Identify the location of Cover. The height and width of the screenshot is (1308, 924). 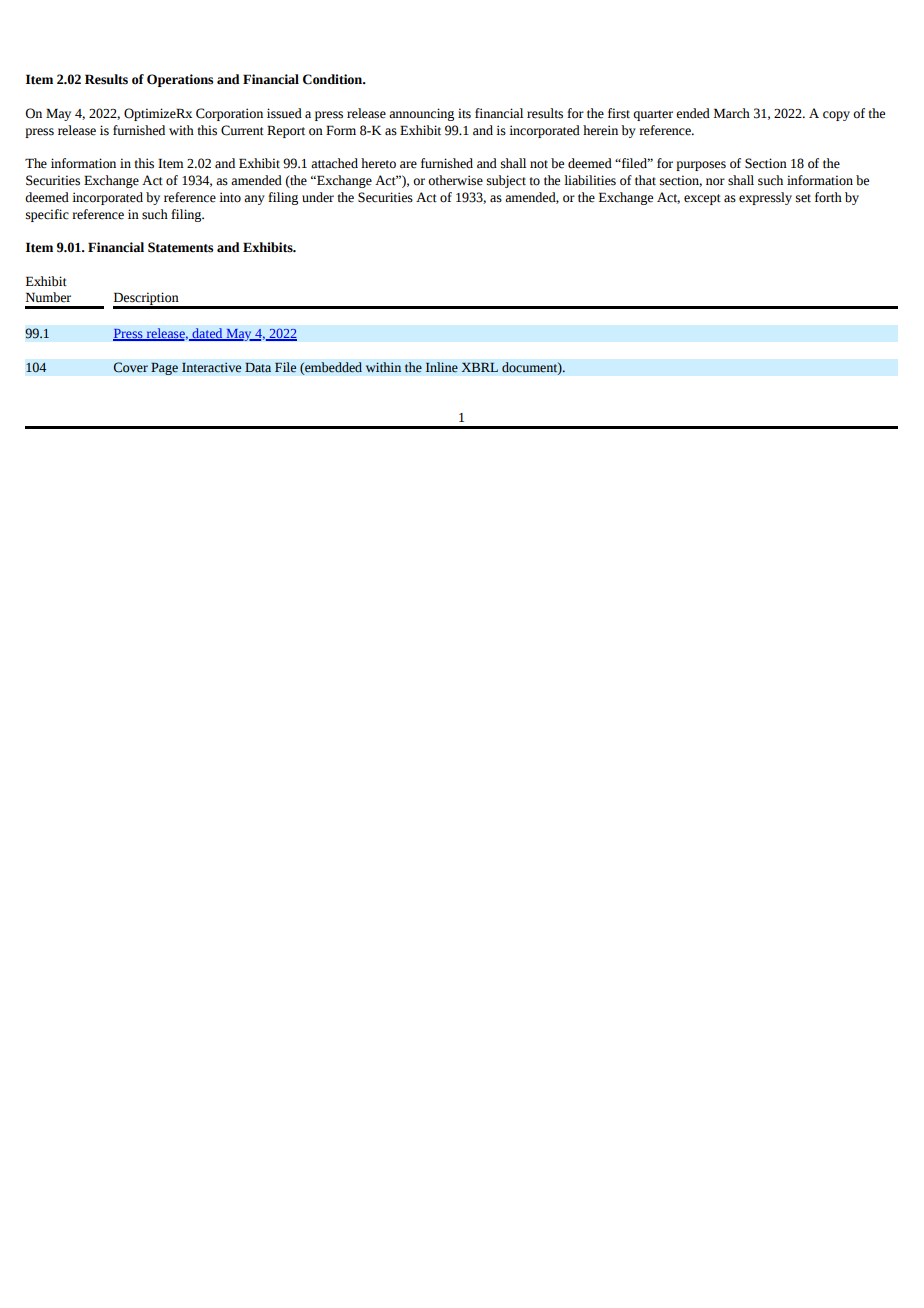
(131, 367).
